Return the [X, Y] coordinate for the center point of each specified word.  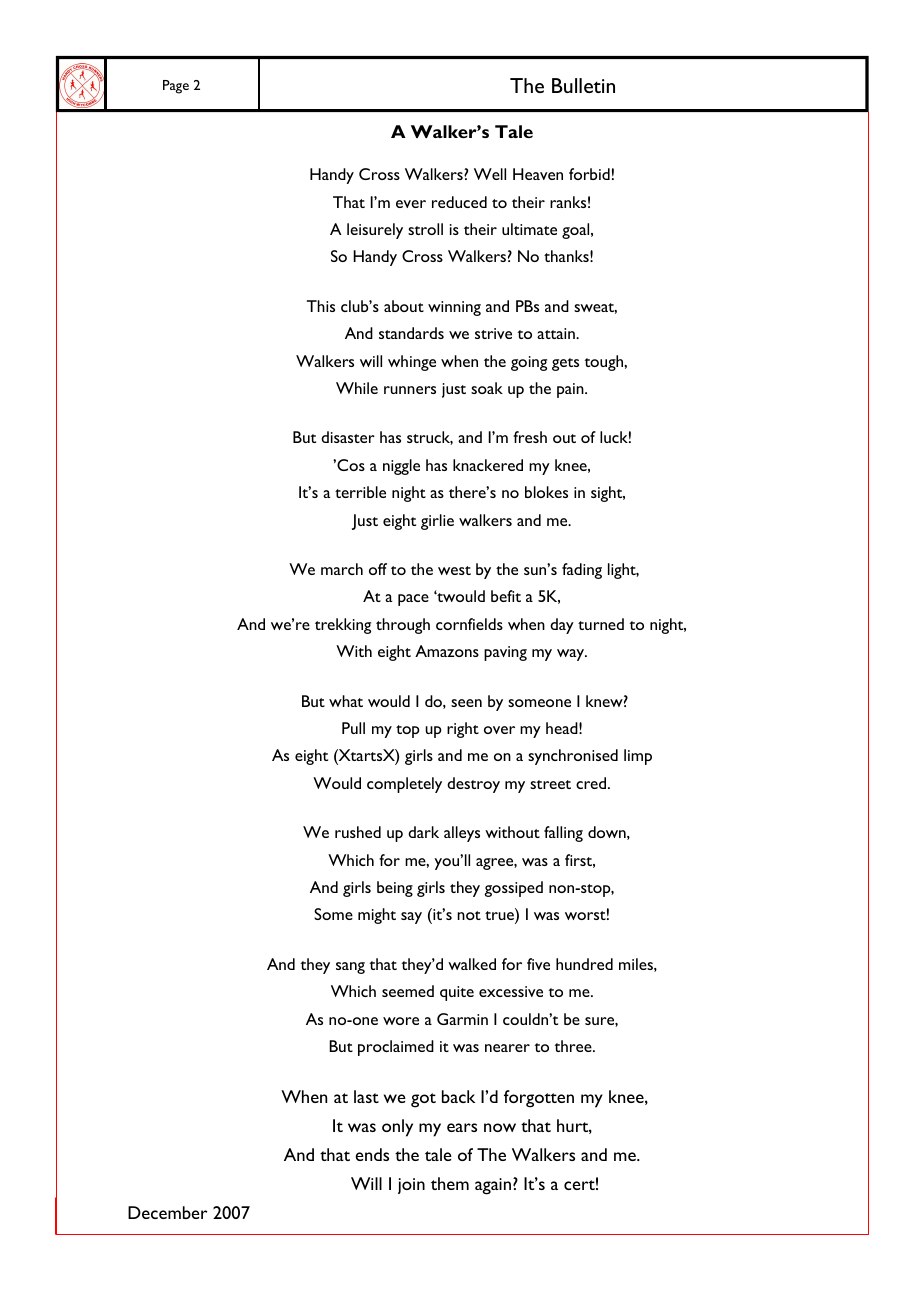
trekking [343, 626]
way [572, 655]
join [411, 1186]
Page [176, 87]
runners [410, 390]
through [403, 626]
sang [350, 968]
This [321, 306]
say [411, 918]
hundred [584, 964]
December [167, 1212]
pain [571, 390]
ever [411, 204]
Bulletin [583, 85]
